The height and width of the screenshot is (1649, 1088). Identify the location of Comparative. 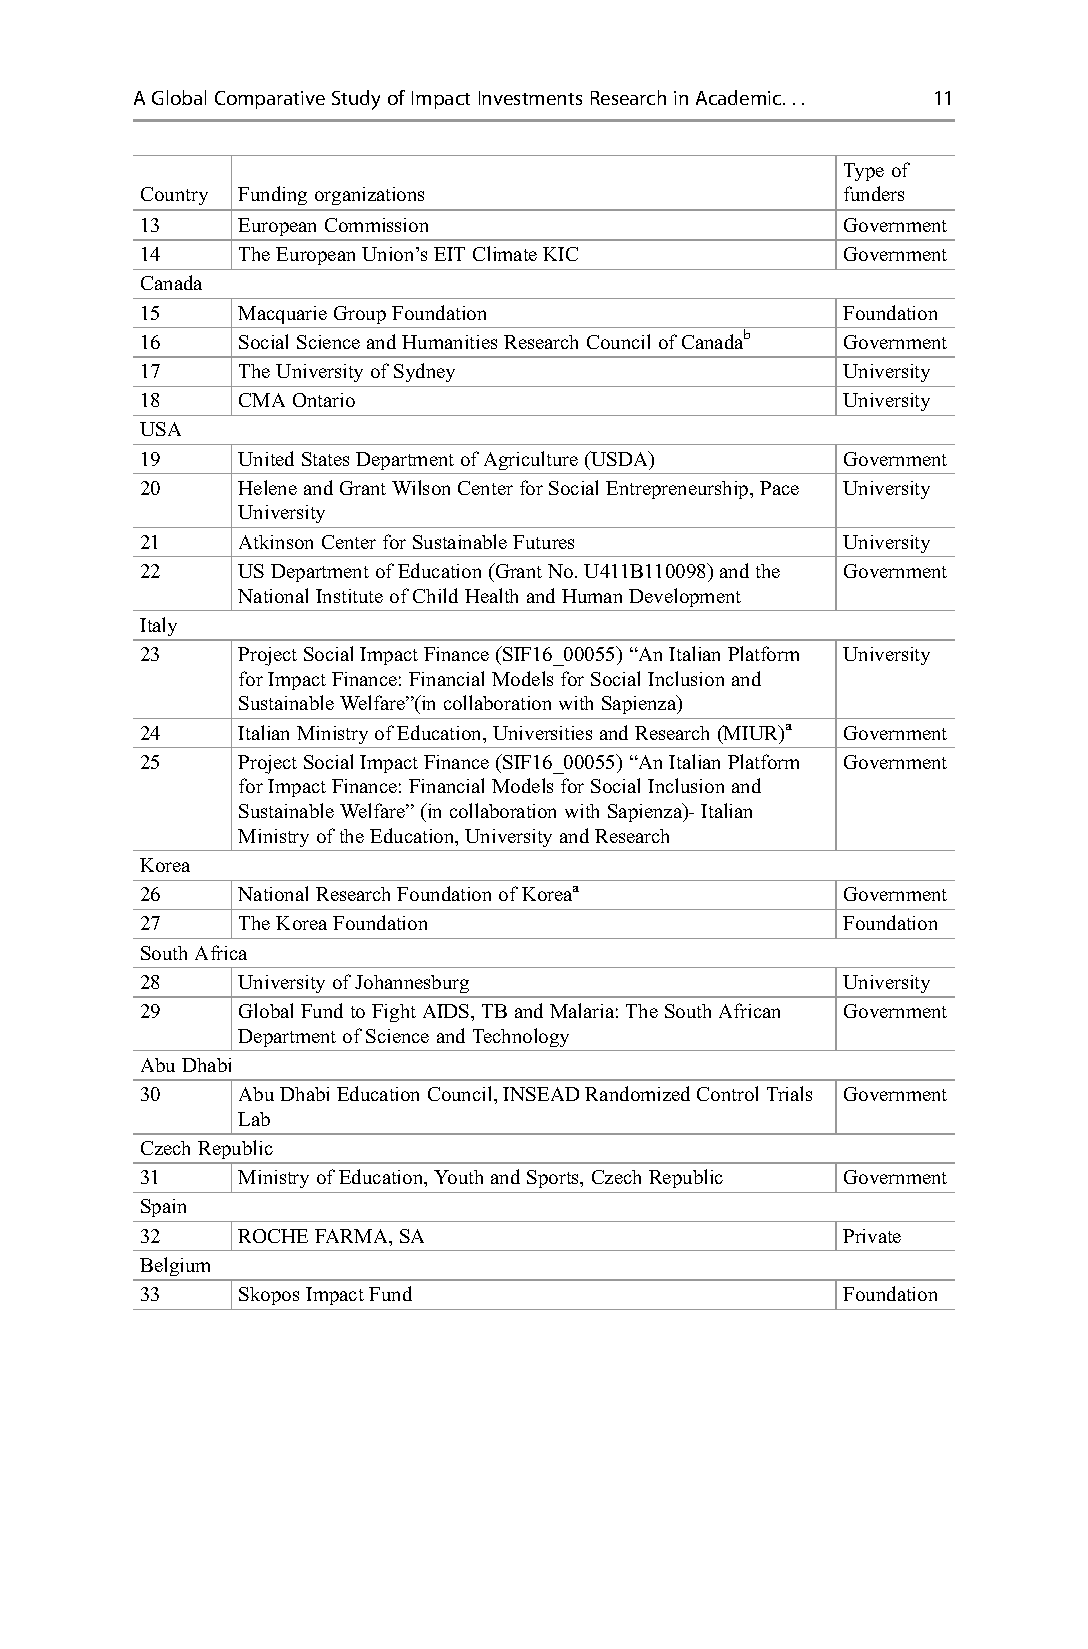
(270, 100).
